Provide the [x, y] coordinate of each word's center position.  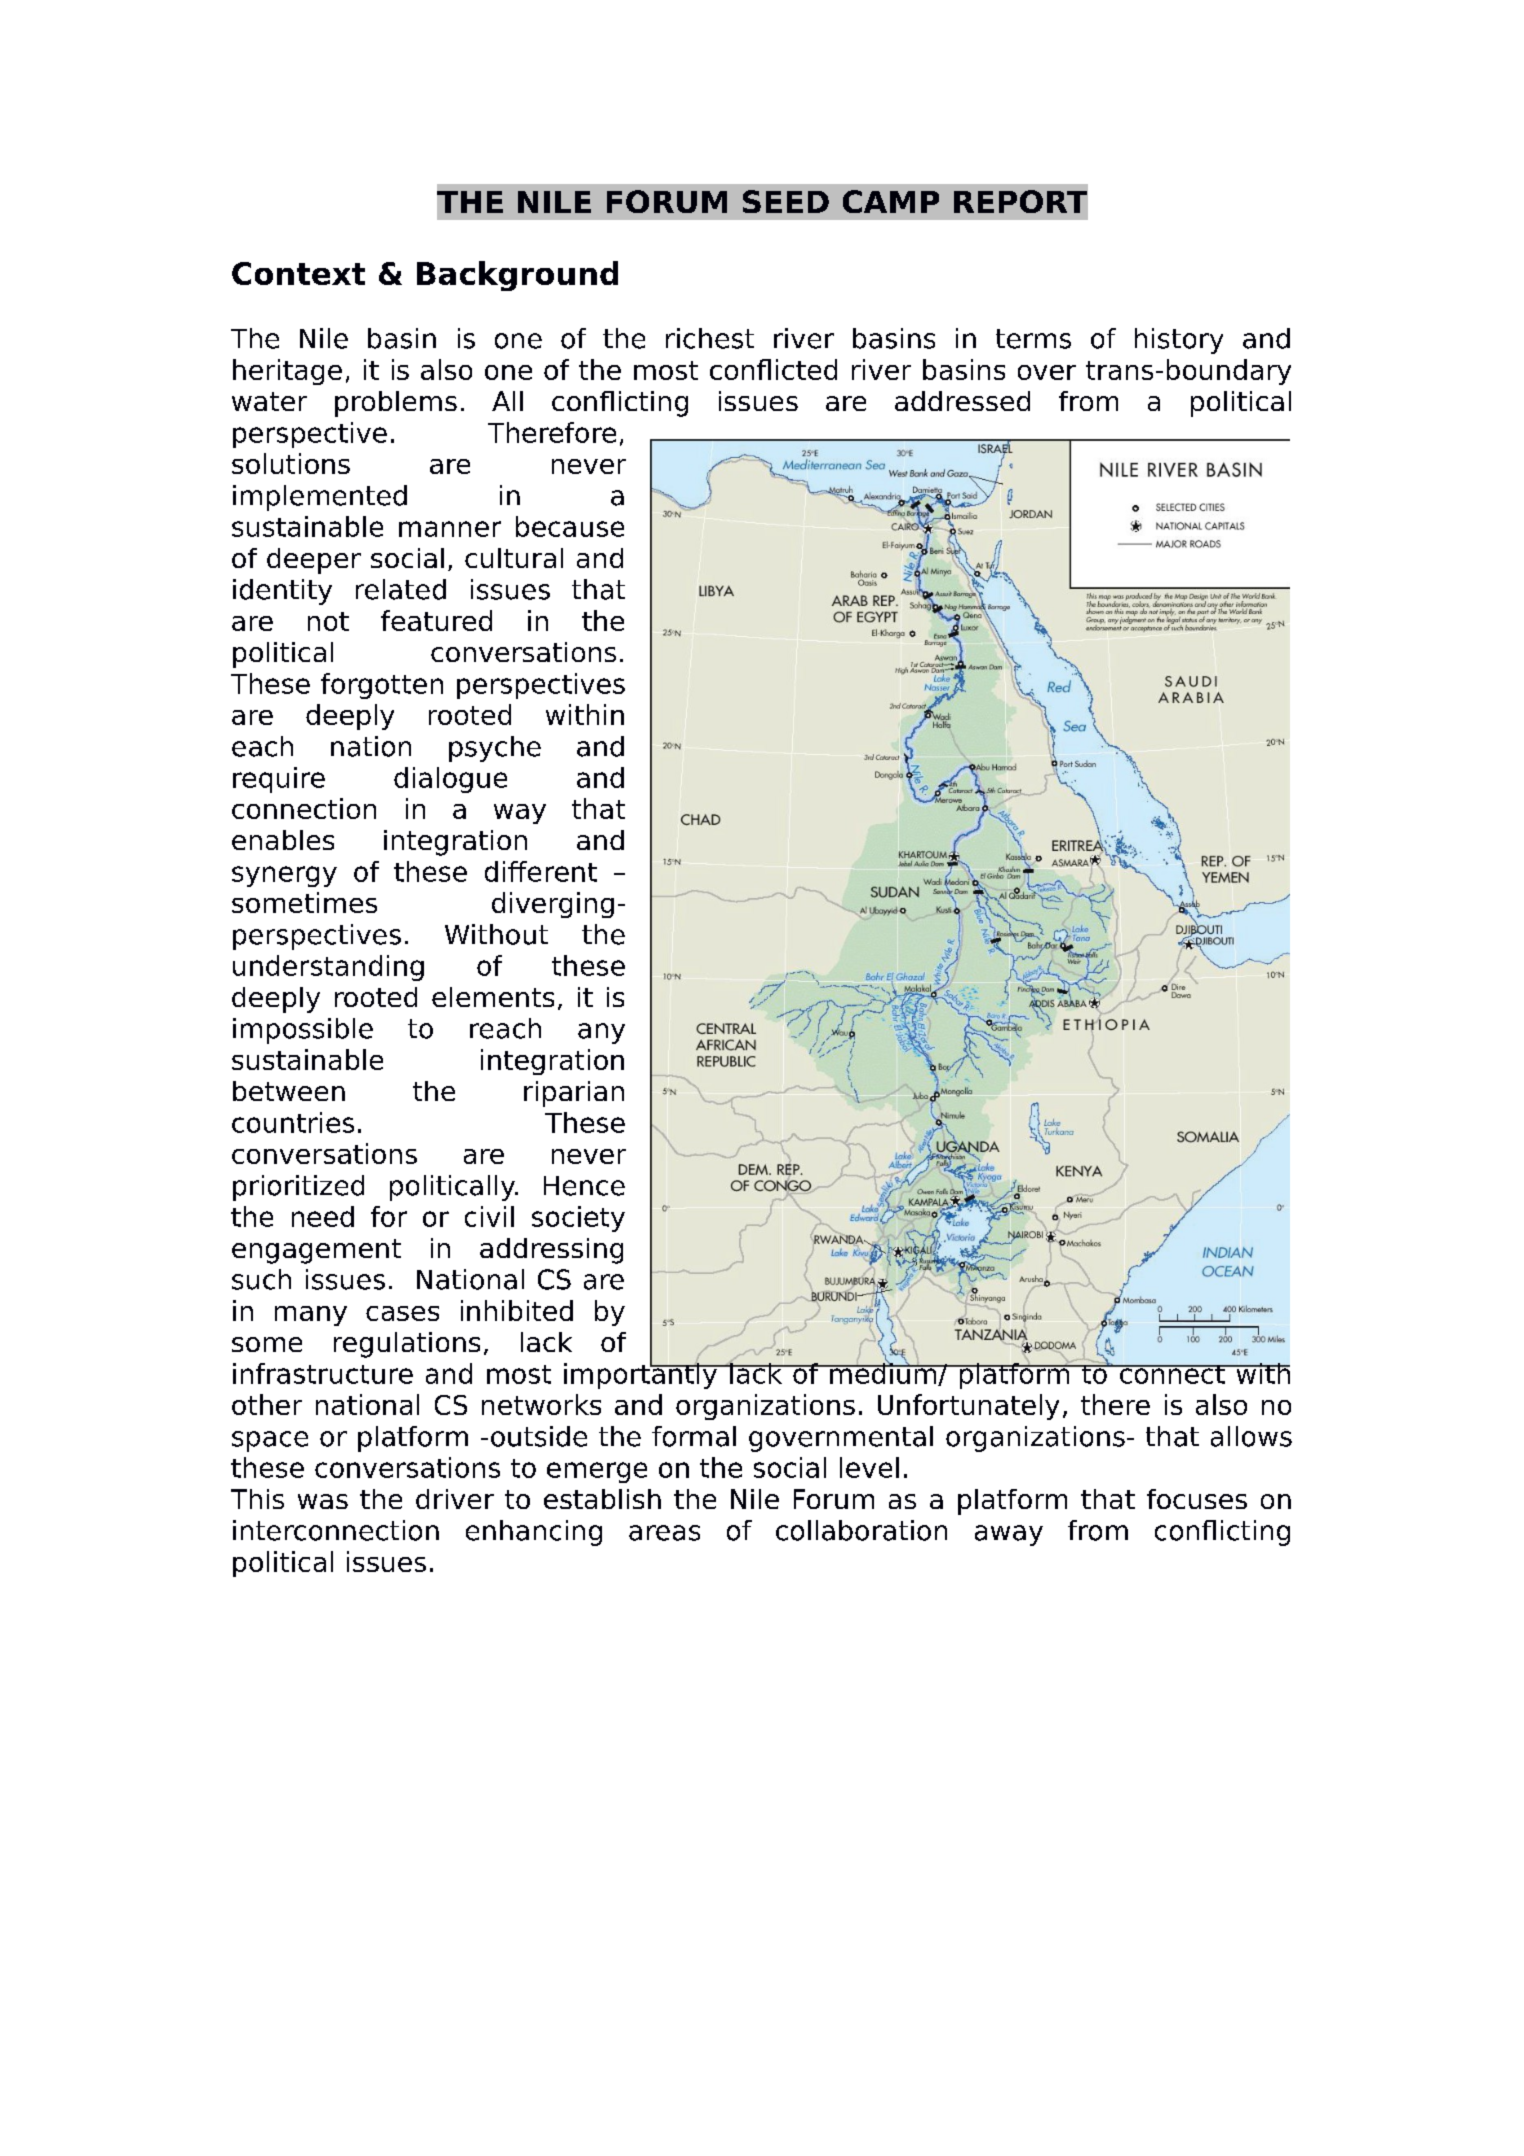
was [323, 1501]
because [570, 526]
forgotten [382, 686]
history [1179, 341]
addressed [962, 401]
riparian [574, 1094]
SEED [786, 201]
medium [883, 1373]
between [289, 1091]
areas [664, 1533]
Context [298, 273]
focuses [1197, 1499]
